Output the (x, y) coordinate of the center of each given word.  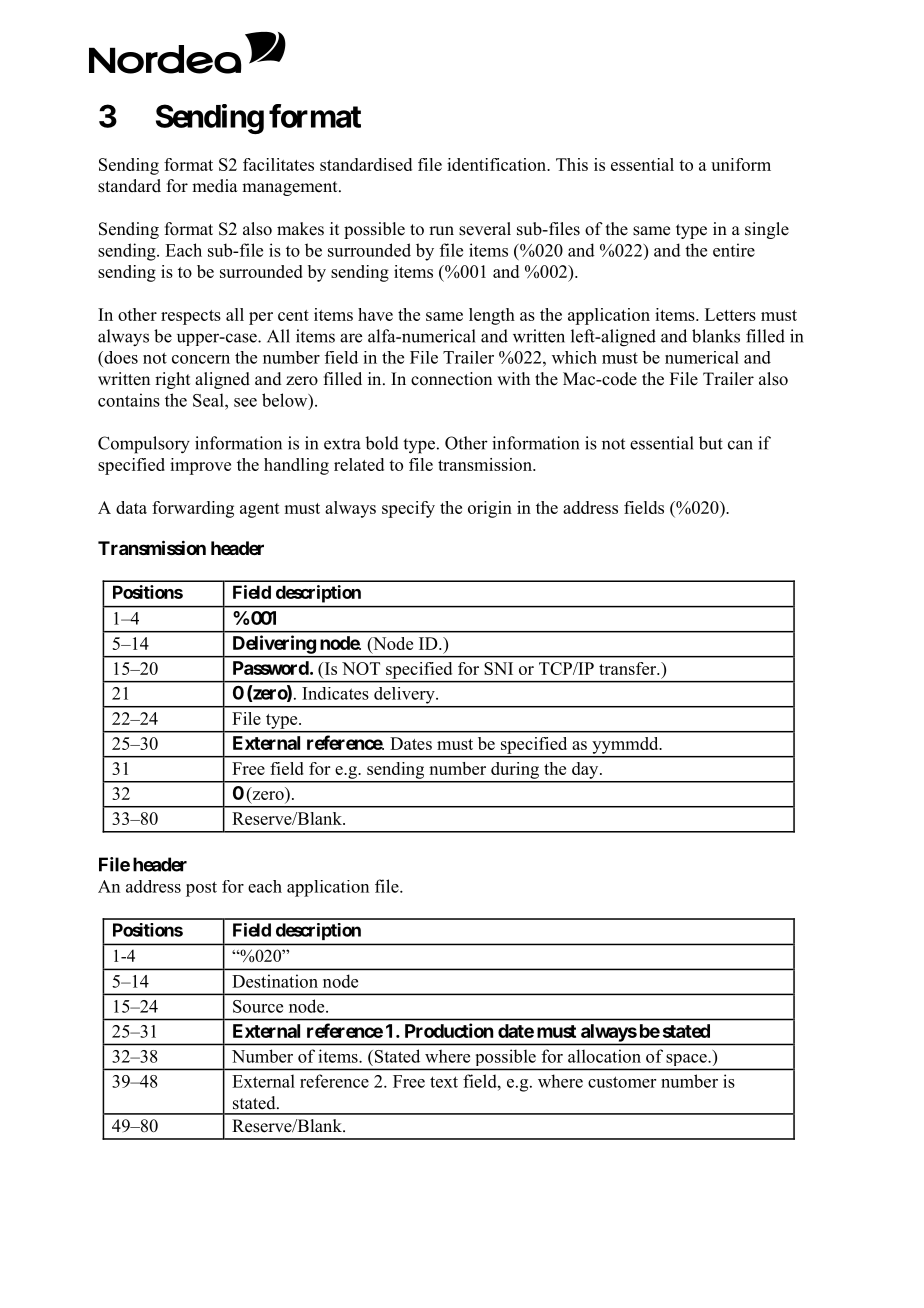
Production (449, 1030)
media (215, 186)
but (711, 443)
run (441, 231)
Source (258, 1006)
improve (200, 466)
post (201, 889)
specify (408, 509)
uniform (741, 164)
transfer (629, 668)
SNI (498, 668)
